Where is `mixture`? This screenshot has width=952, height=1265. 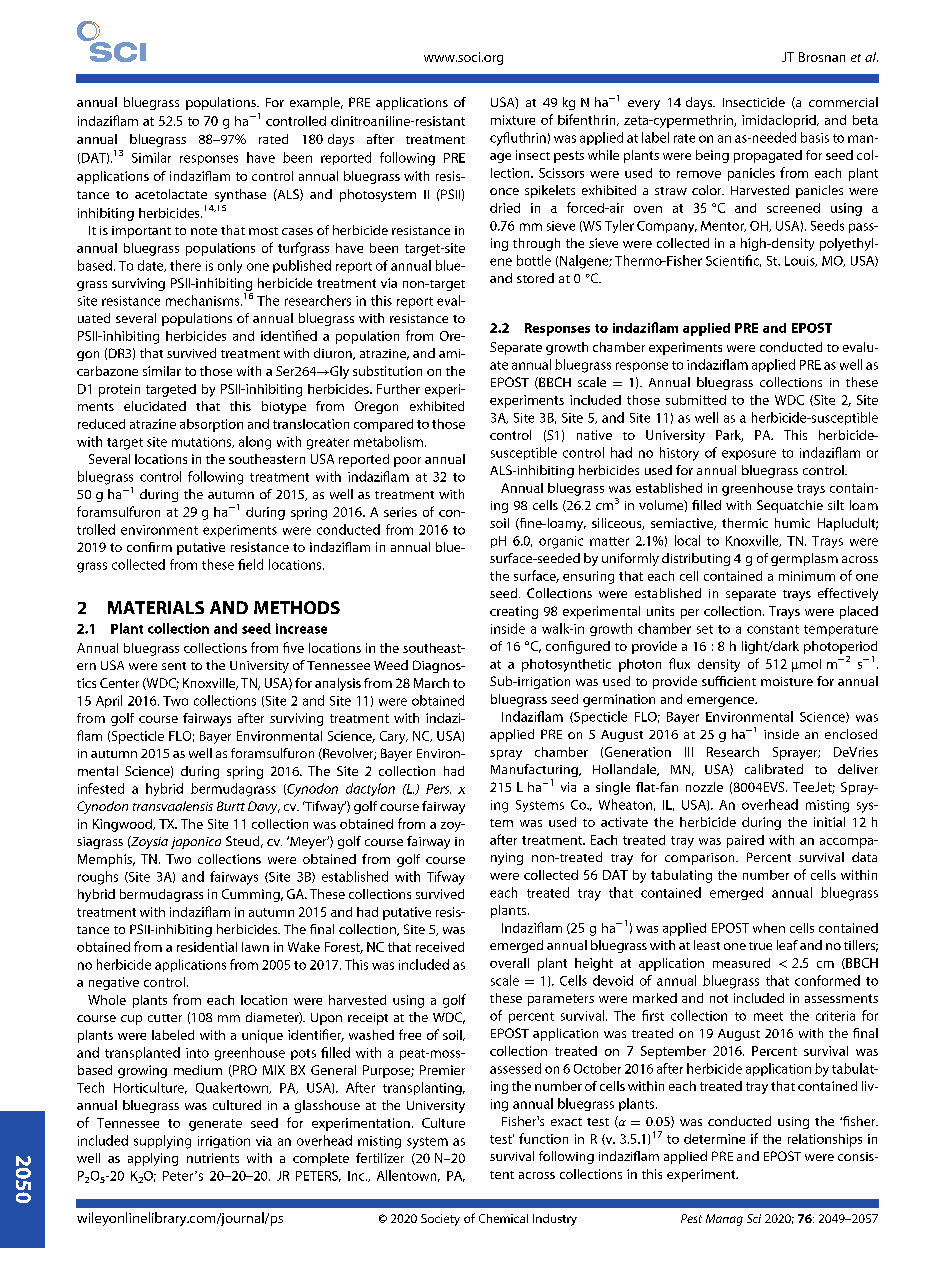 mixture is located at coordinates (513, 120).
